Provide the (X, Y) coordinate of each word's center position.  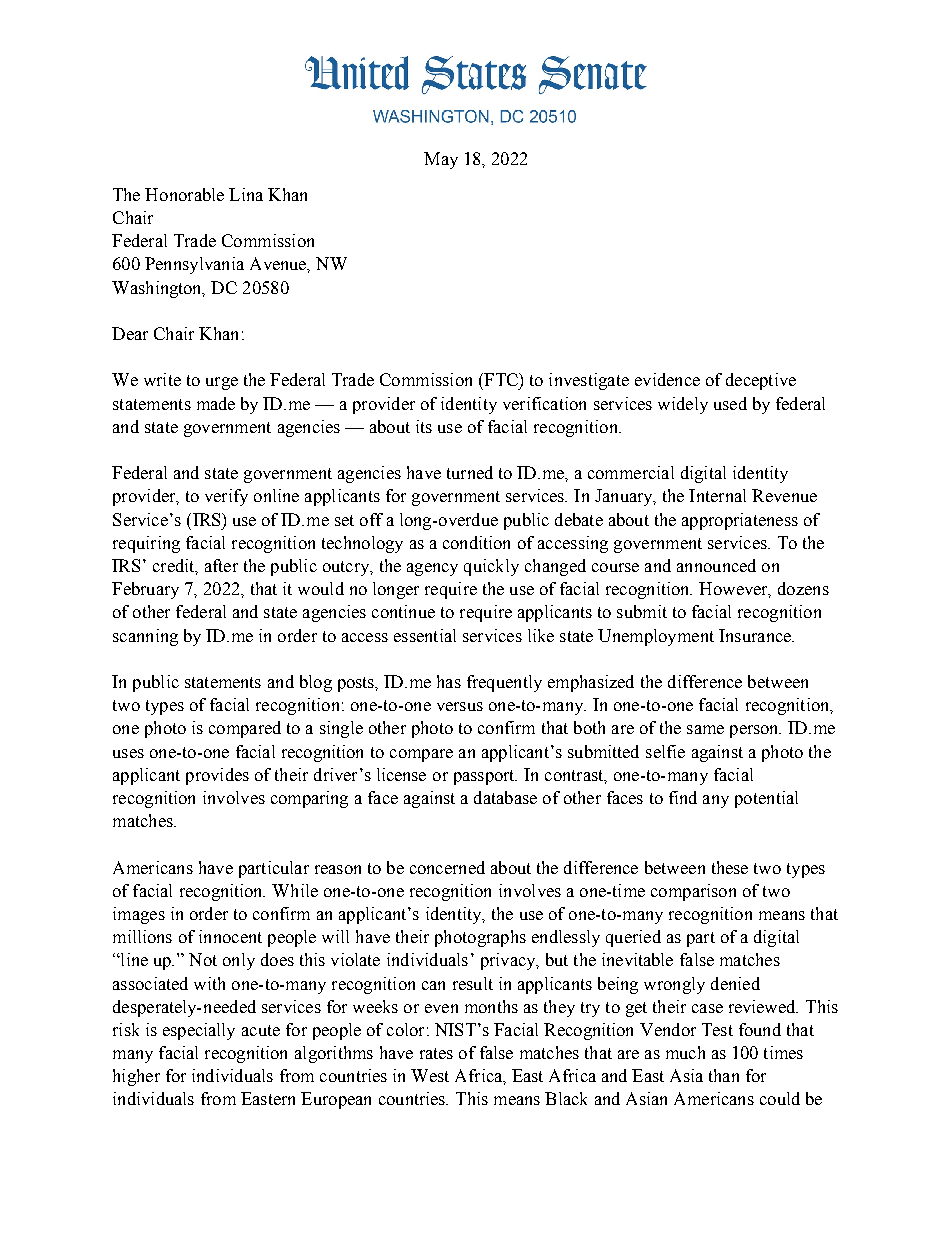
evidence (667, 379)
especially (199, 1031)
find (683, 797)
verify (226, 497)
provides (217, 776)
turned (470, 472)
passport (485, 777)
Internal (717, 495)
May (441, 160)
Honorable (184, 194)
